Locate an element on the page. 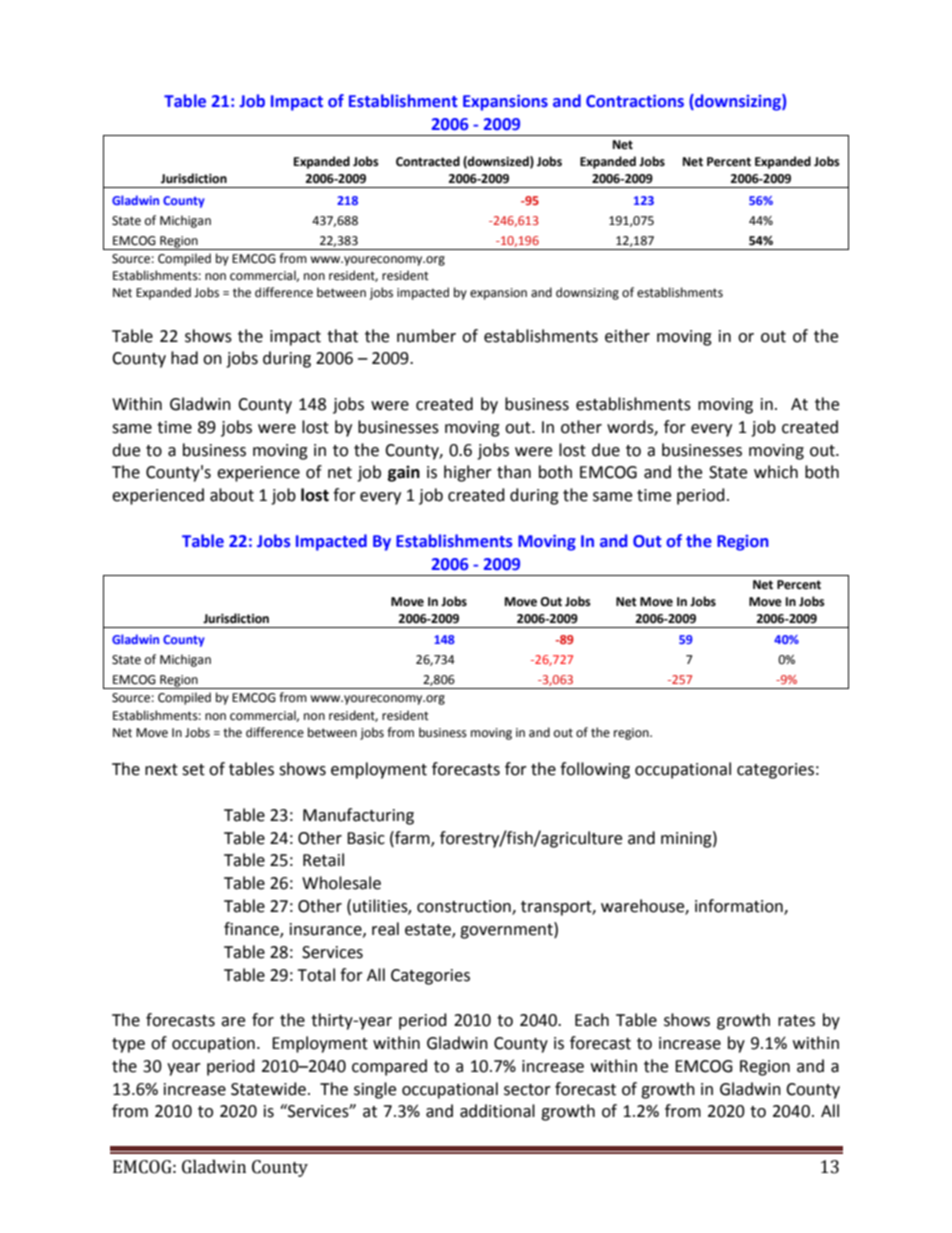  following is located at coordinates (595, 770).
